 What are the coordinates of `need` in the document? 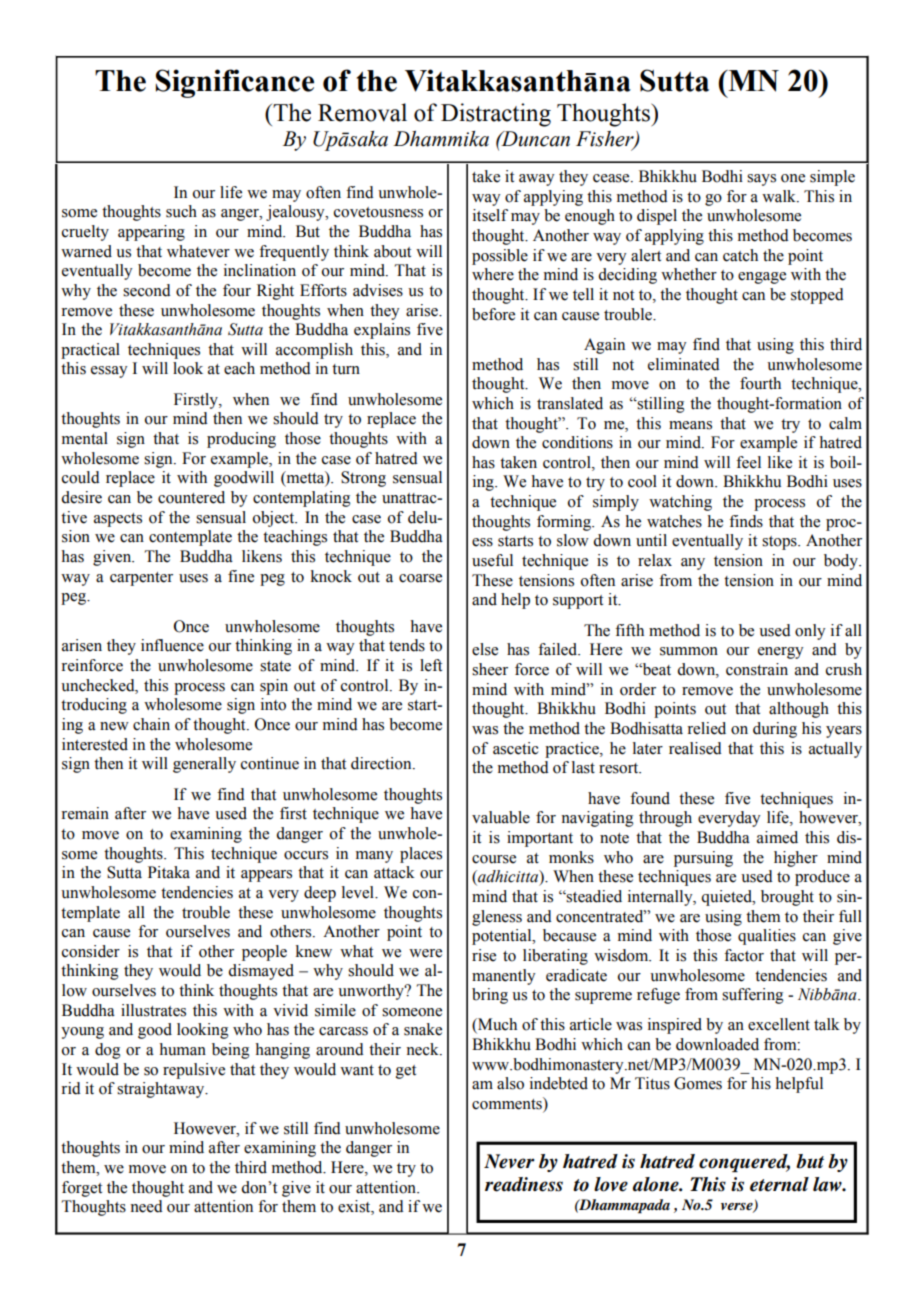 It's located at (146, 1206).
